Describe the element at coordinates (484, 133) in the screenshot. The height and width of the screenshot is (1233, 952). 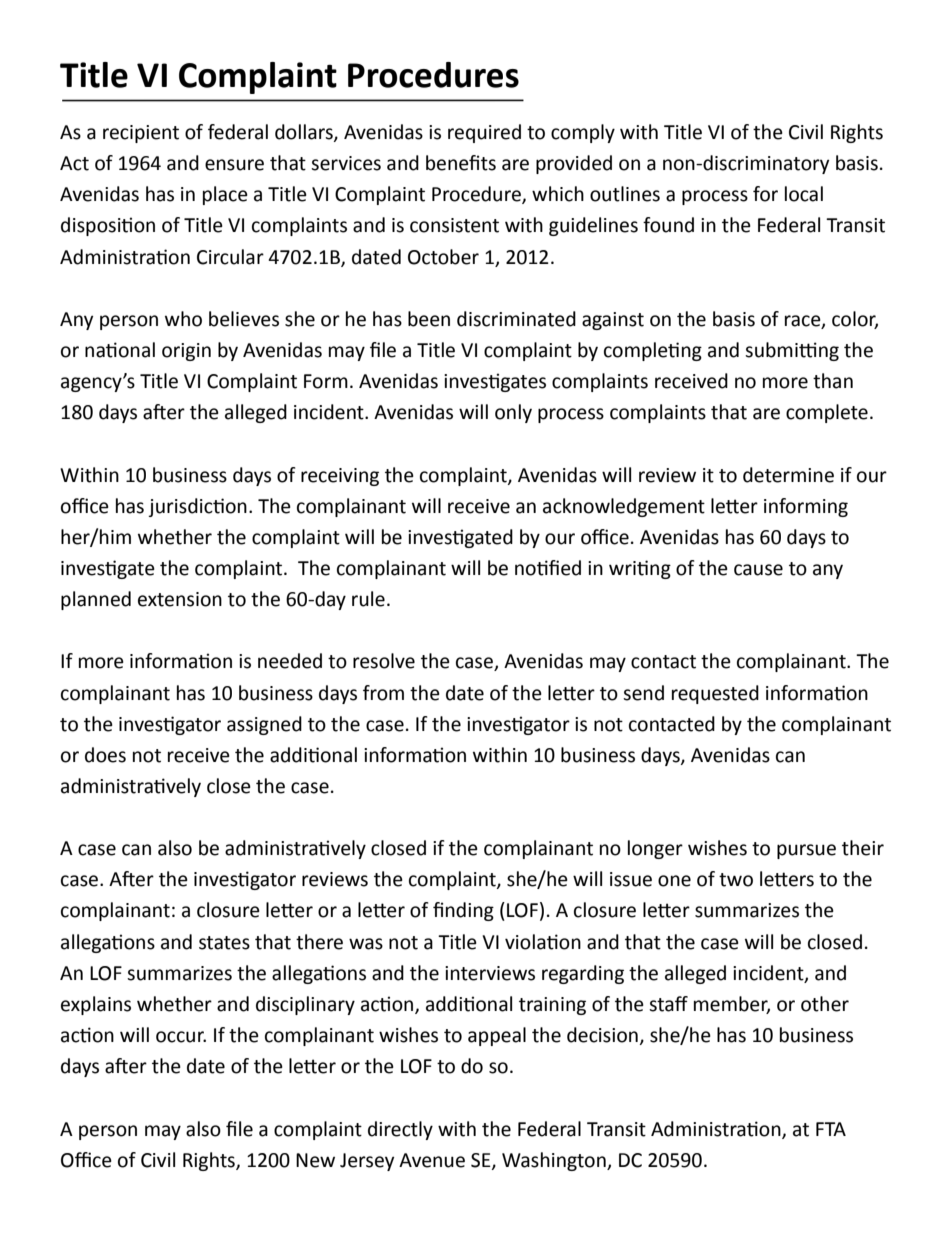
I see `required` at that location.
